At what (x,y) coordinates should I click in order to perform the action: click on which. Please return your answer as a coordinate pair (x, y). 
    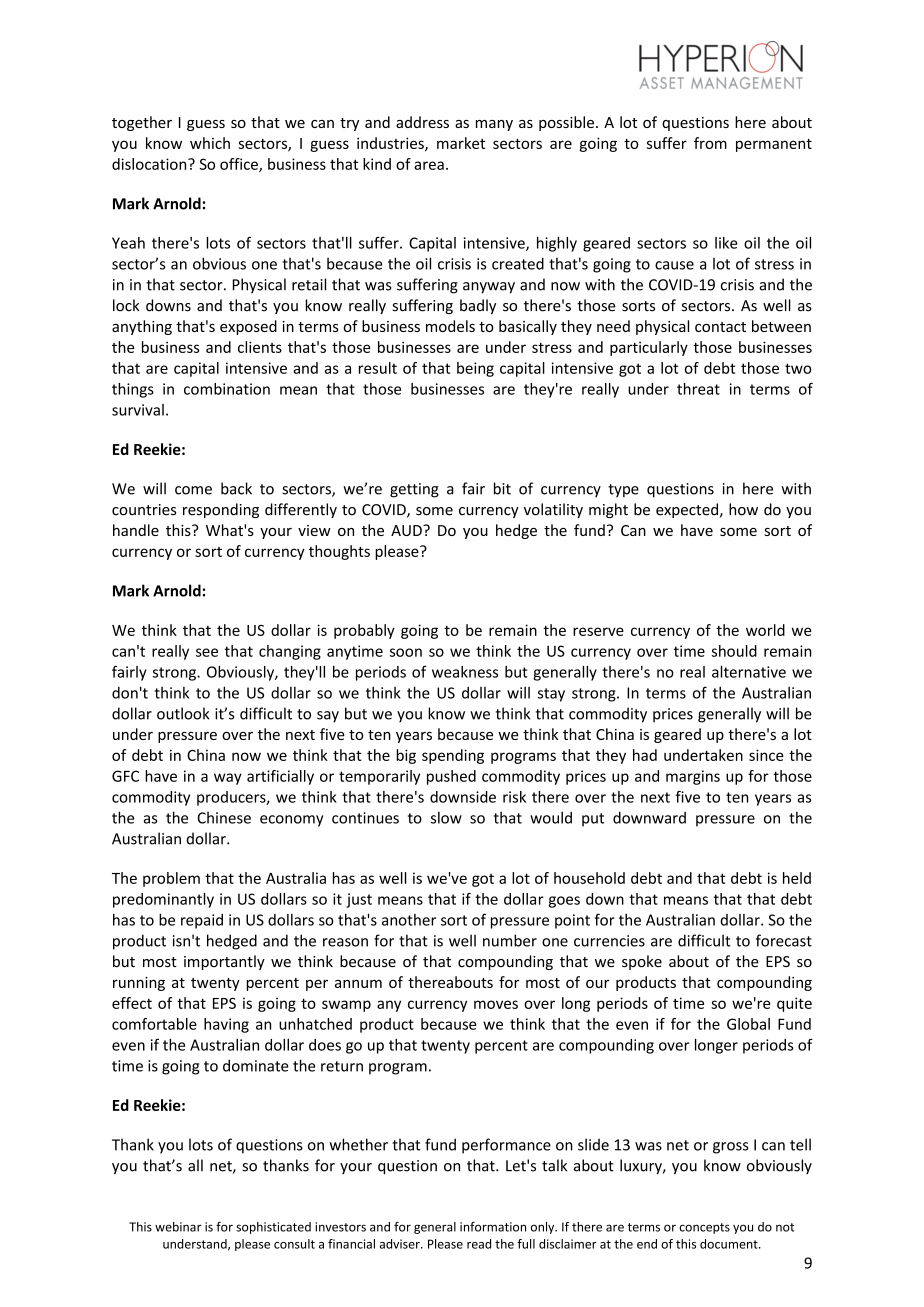
    Looking at the image, I should click on (210, 143).
